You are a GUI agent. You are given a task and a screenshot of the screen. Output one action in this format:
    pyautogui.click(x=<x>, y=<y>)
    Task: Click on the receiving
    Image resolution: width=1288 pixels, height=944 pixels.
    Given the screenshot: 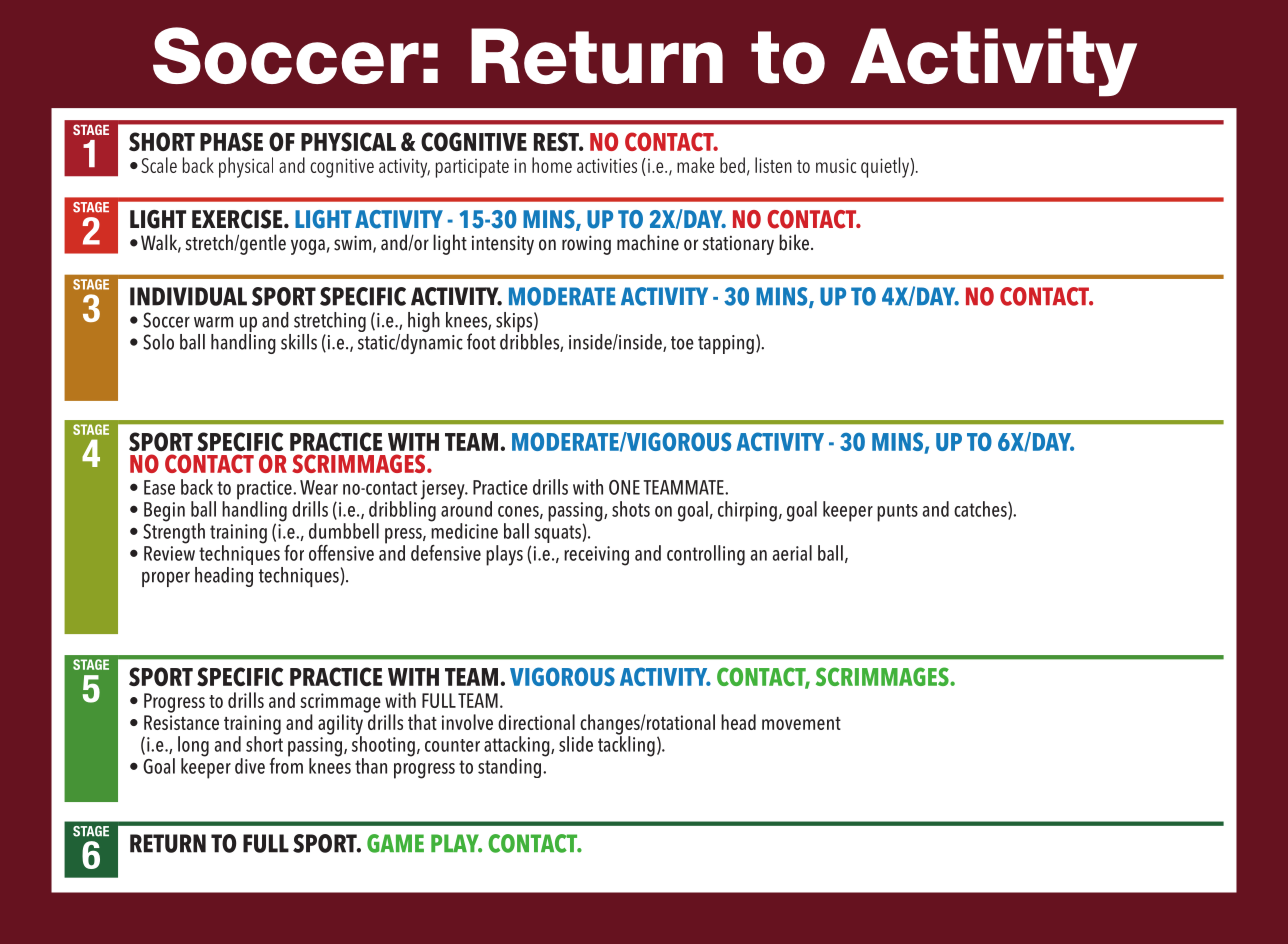 What is the action you would take?
    pyautogui.click(x=596, y=556)
